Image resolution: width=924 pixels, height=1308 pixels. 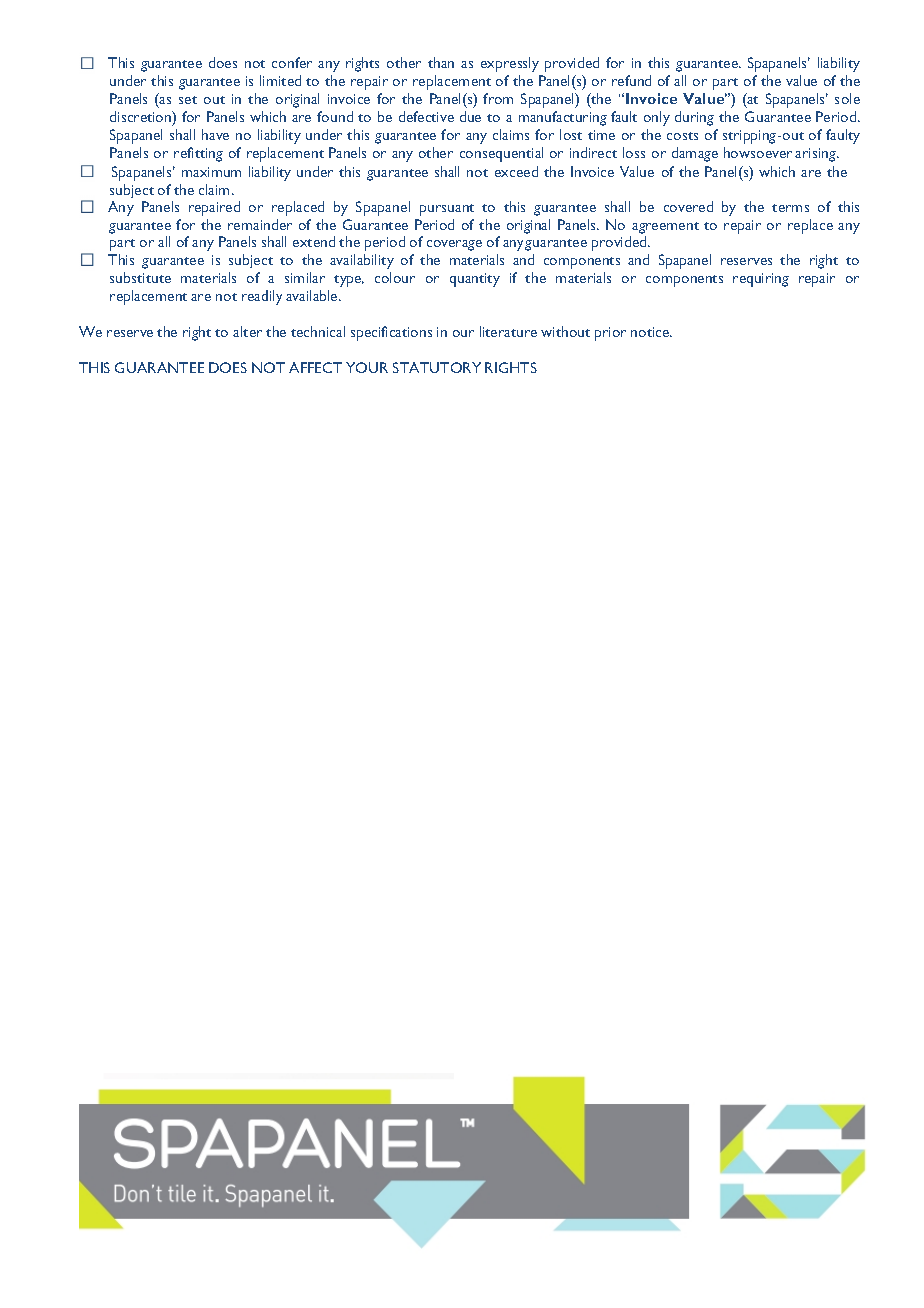 I want to click on expressly, so click(x=510, y=64).
